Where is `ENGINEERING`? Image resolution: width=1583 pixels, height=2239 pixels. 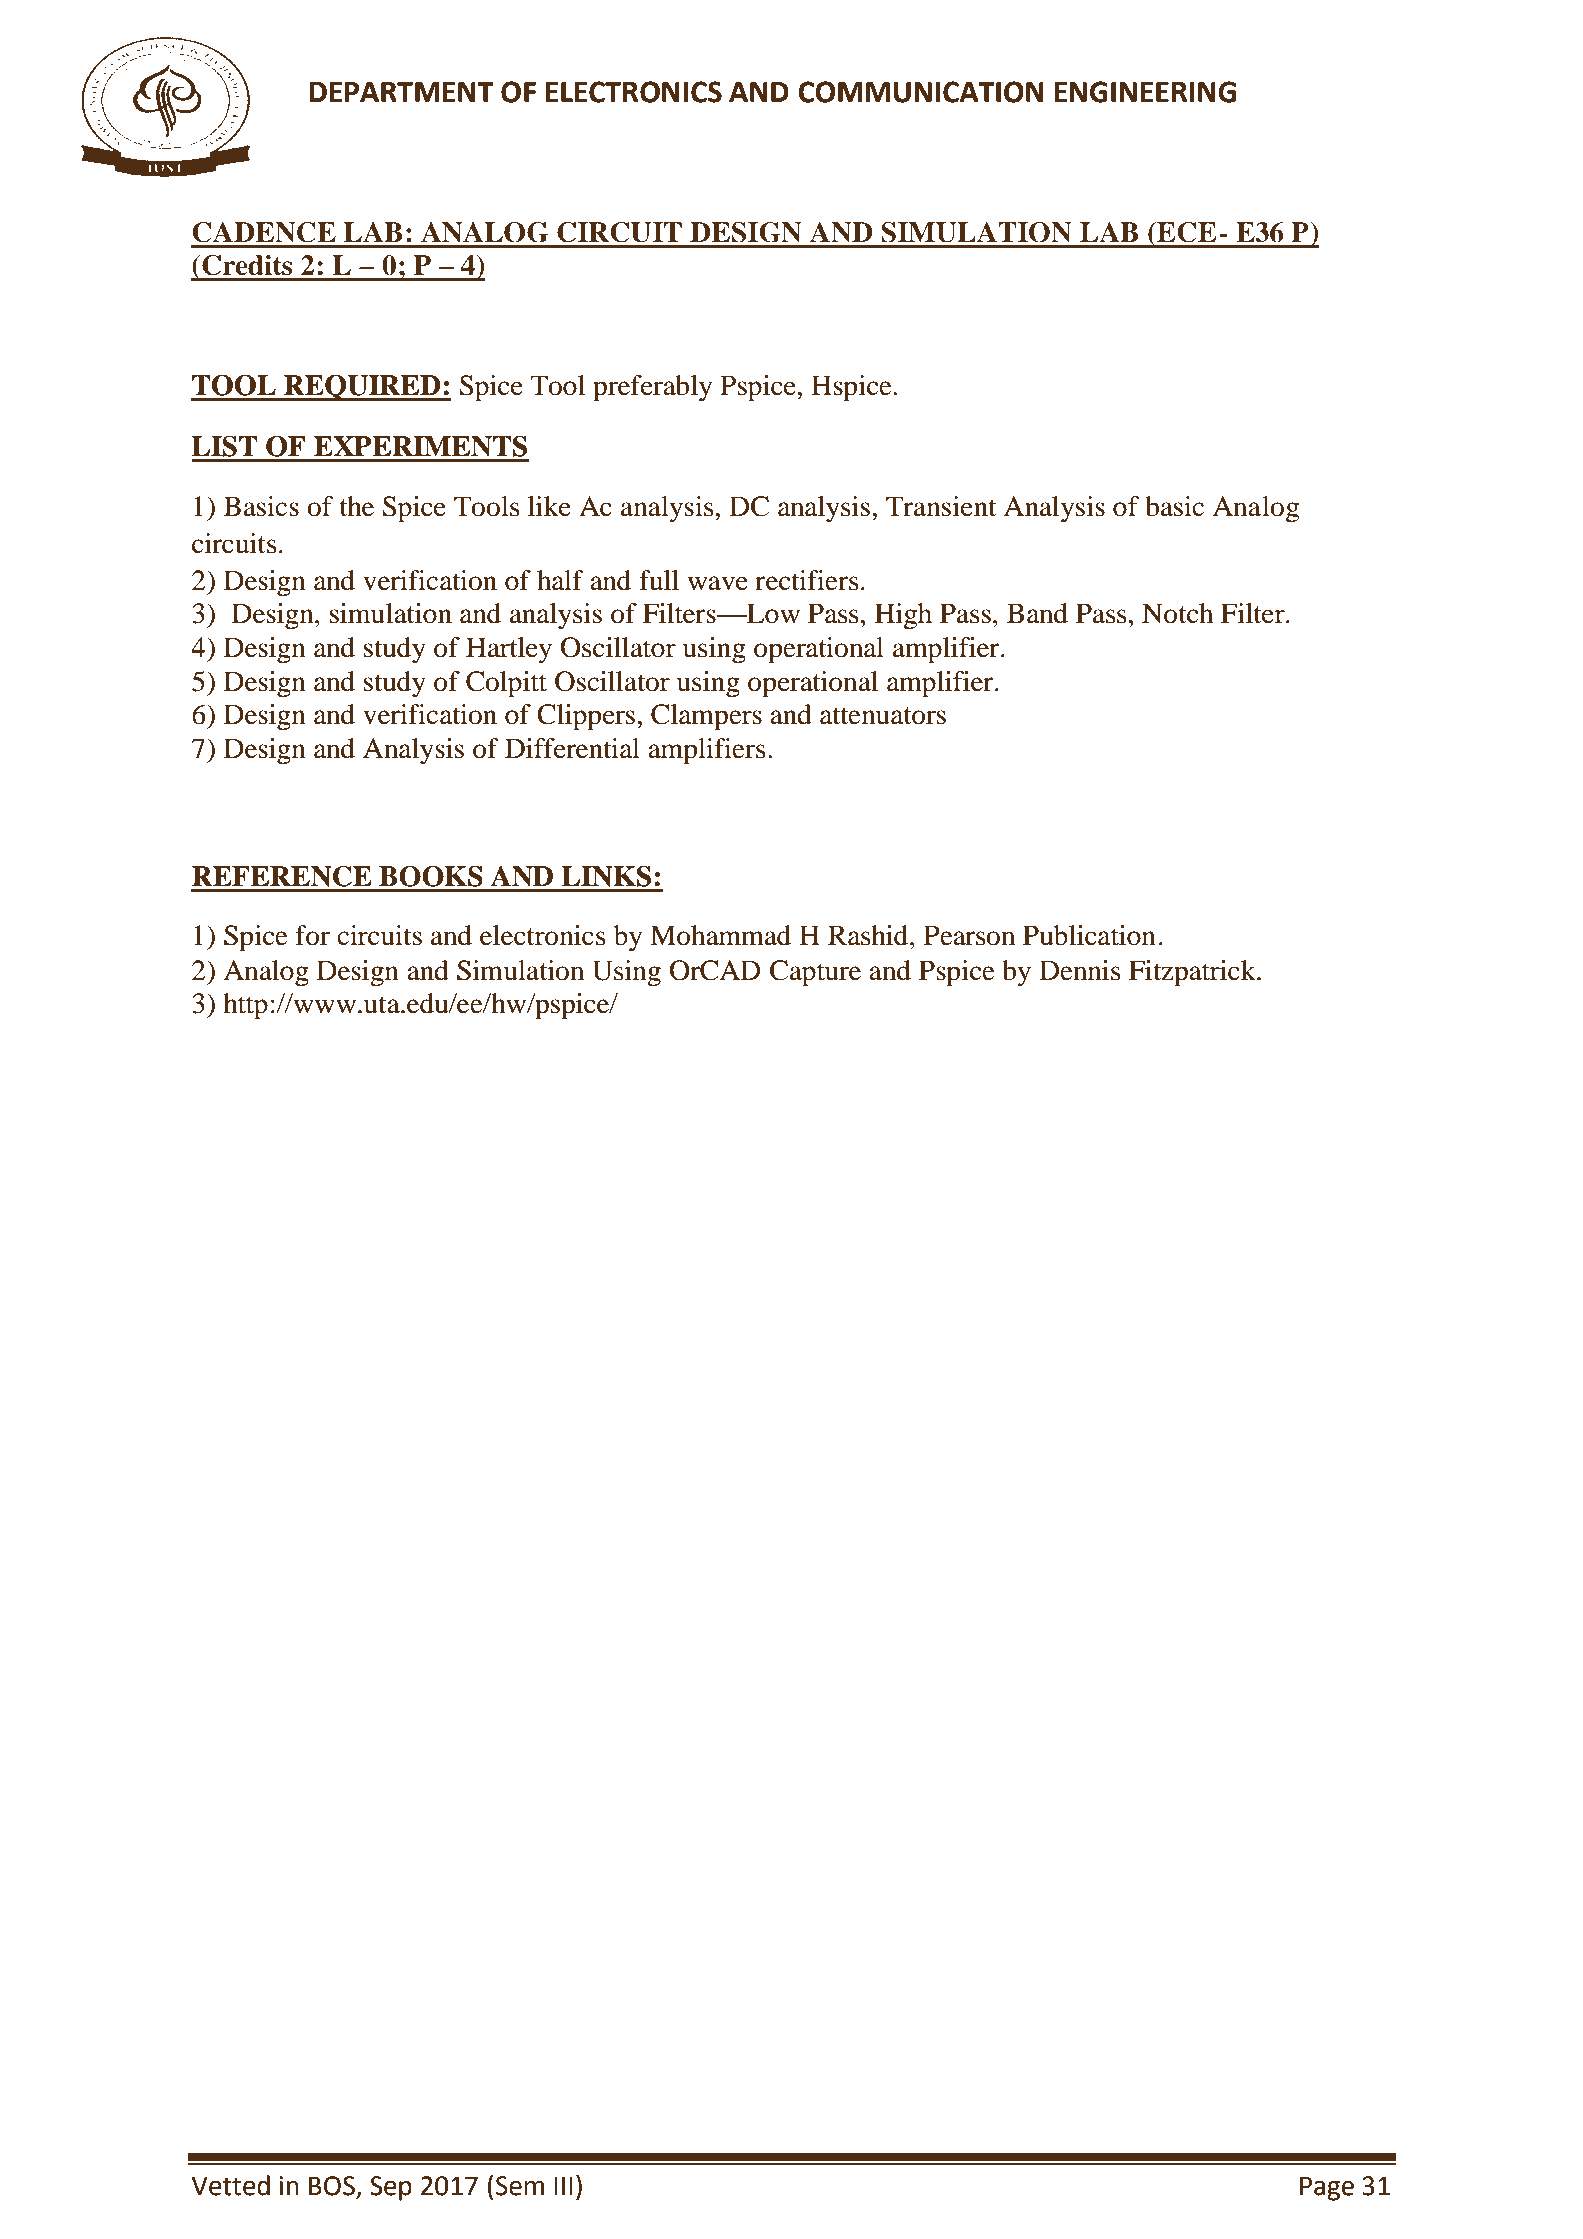
ENGINEERING is located at coordinates (1145, 92).
